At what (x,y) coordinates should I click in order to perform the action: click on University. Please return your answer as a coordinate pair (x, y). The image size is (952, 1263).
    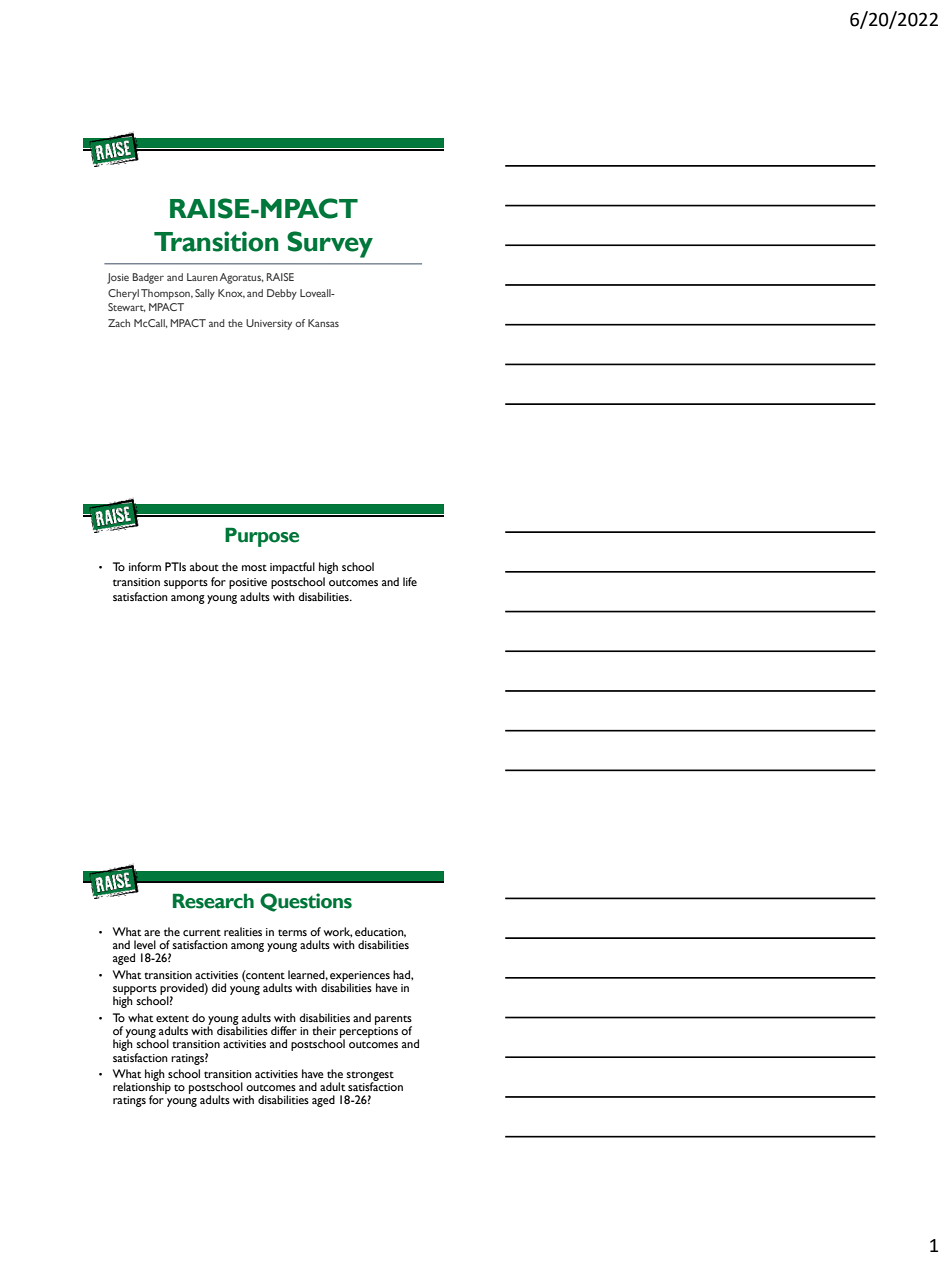
    Looking at the image, I should click on (269, 324).
